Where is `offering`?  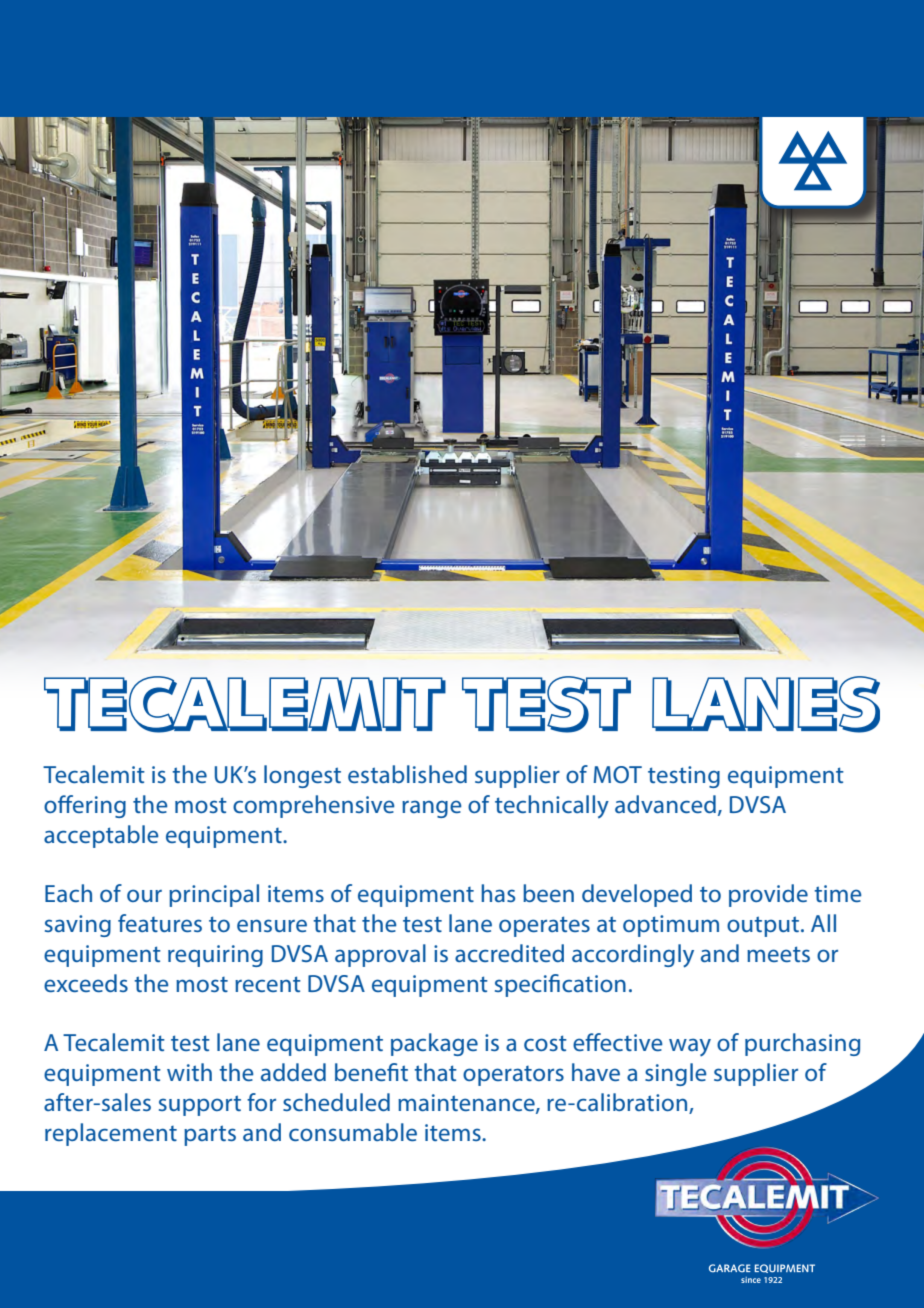
offering is located at coordinates (85, 806).
